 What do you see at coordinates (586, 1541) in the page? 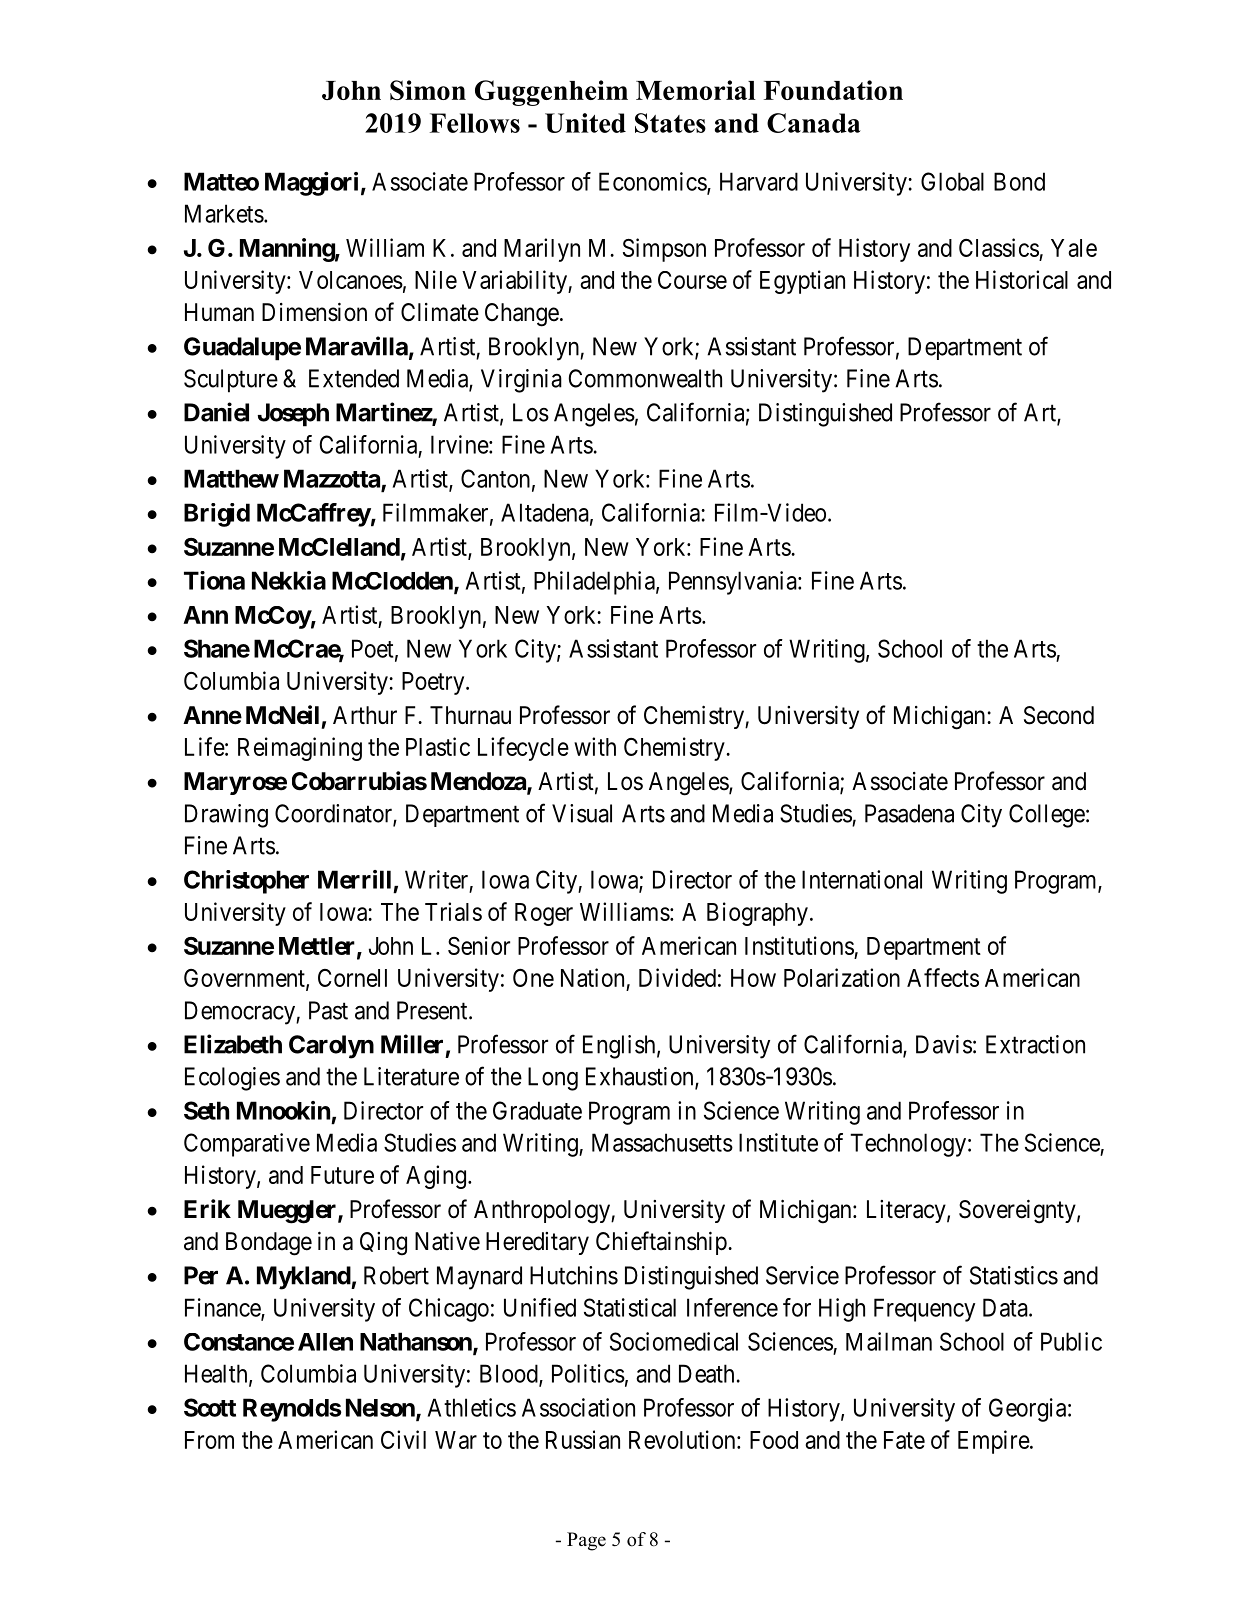
I see `Page` at bounding box center [586, 1541].
